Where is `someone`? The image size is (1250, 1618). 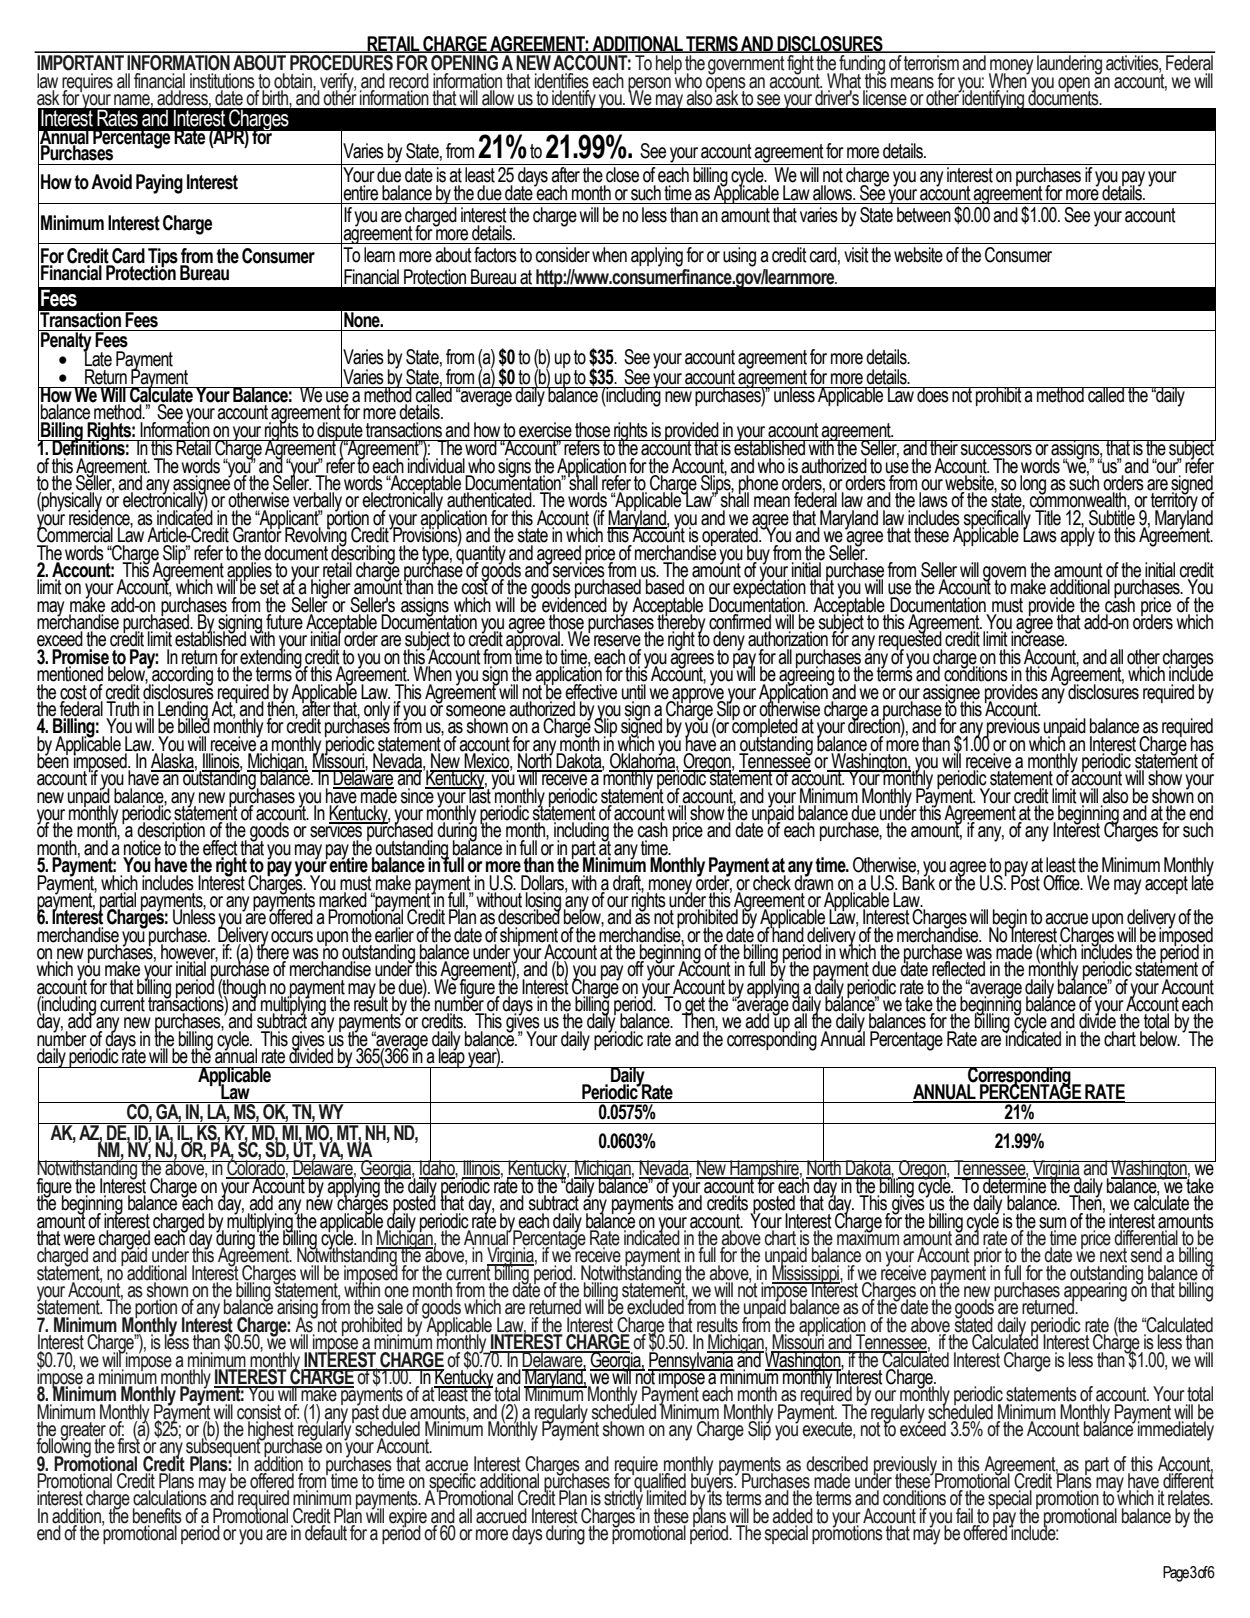 someone is located at coordinates (476, 711).
